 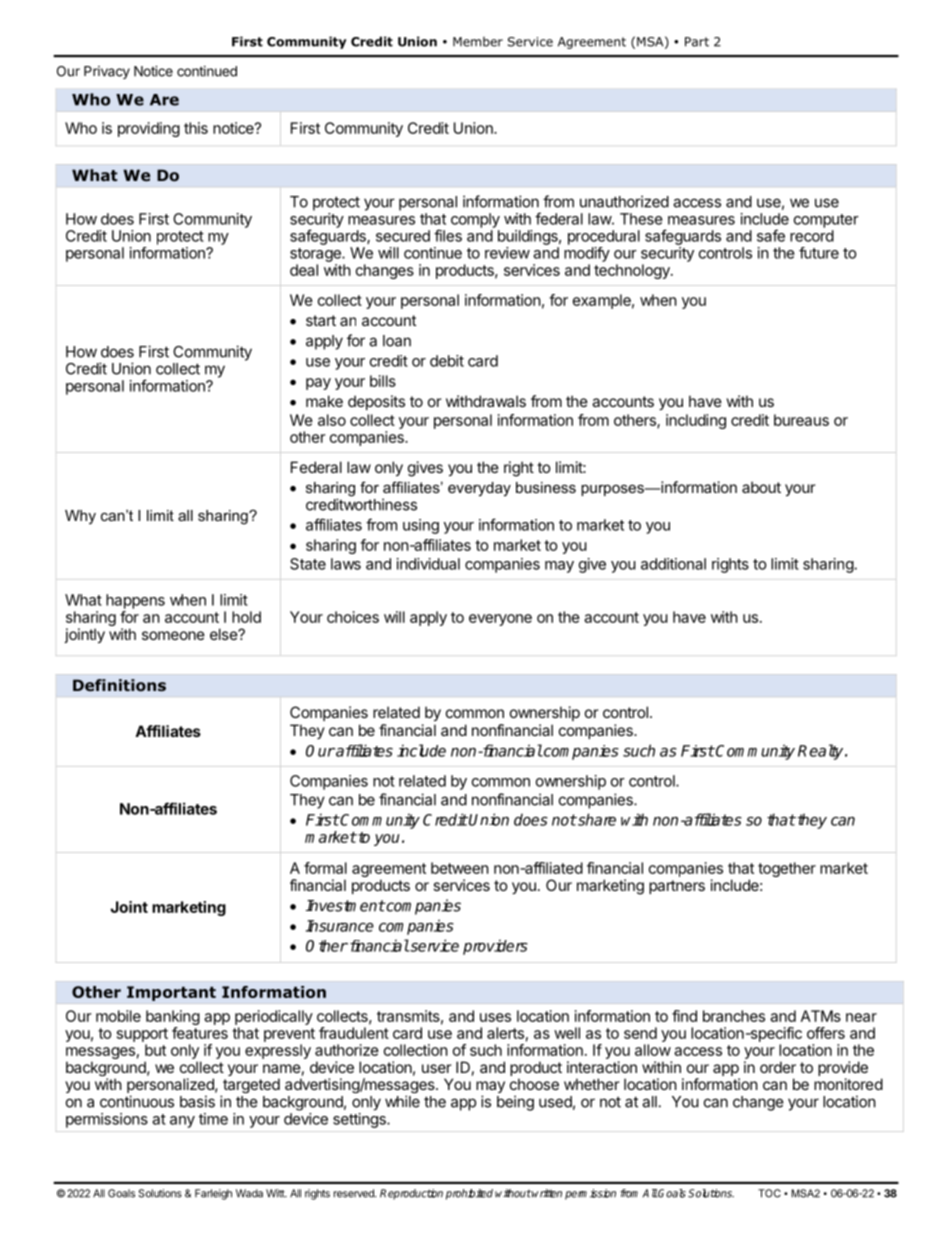 What do you see at coordinates (787, 869) in the screenshot?
I see `together` at bounding box center [787, 869].
